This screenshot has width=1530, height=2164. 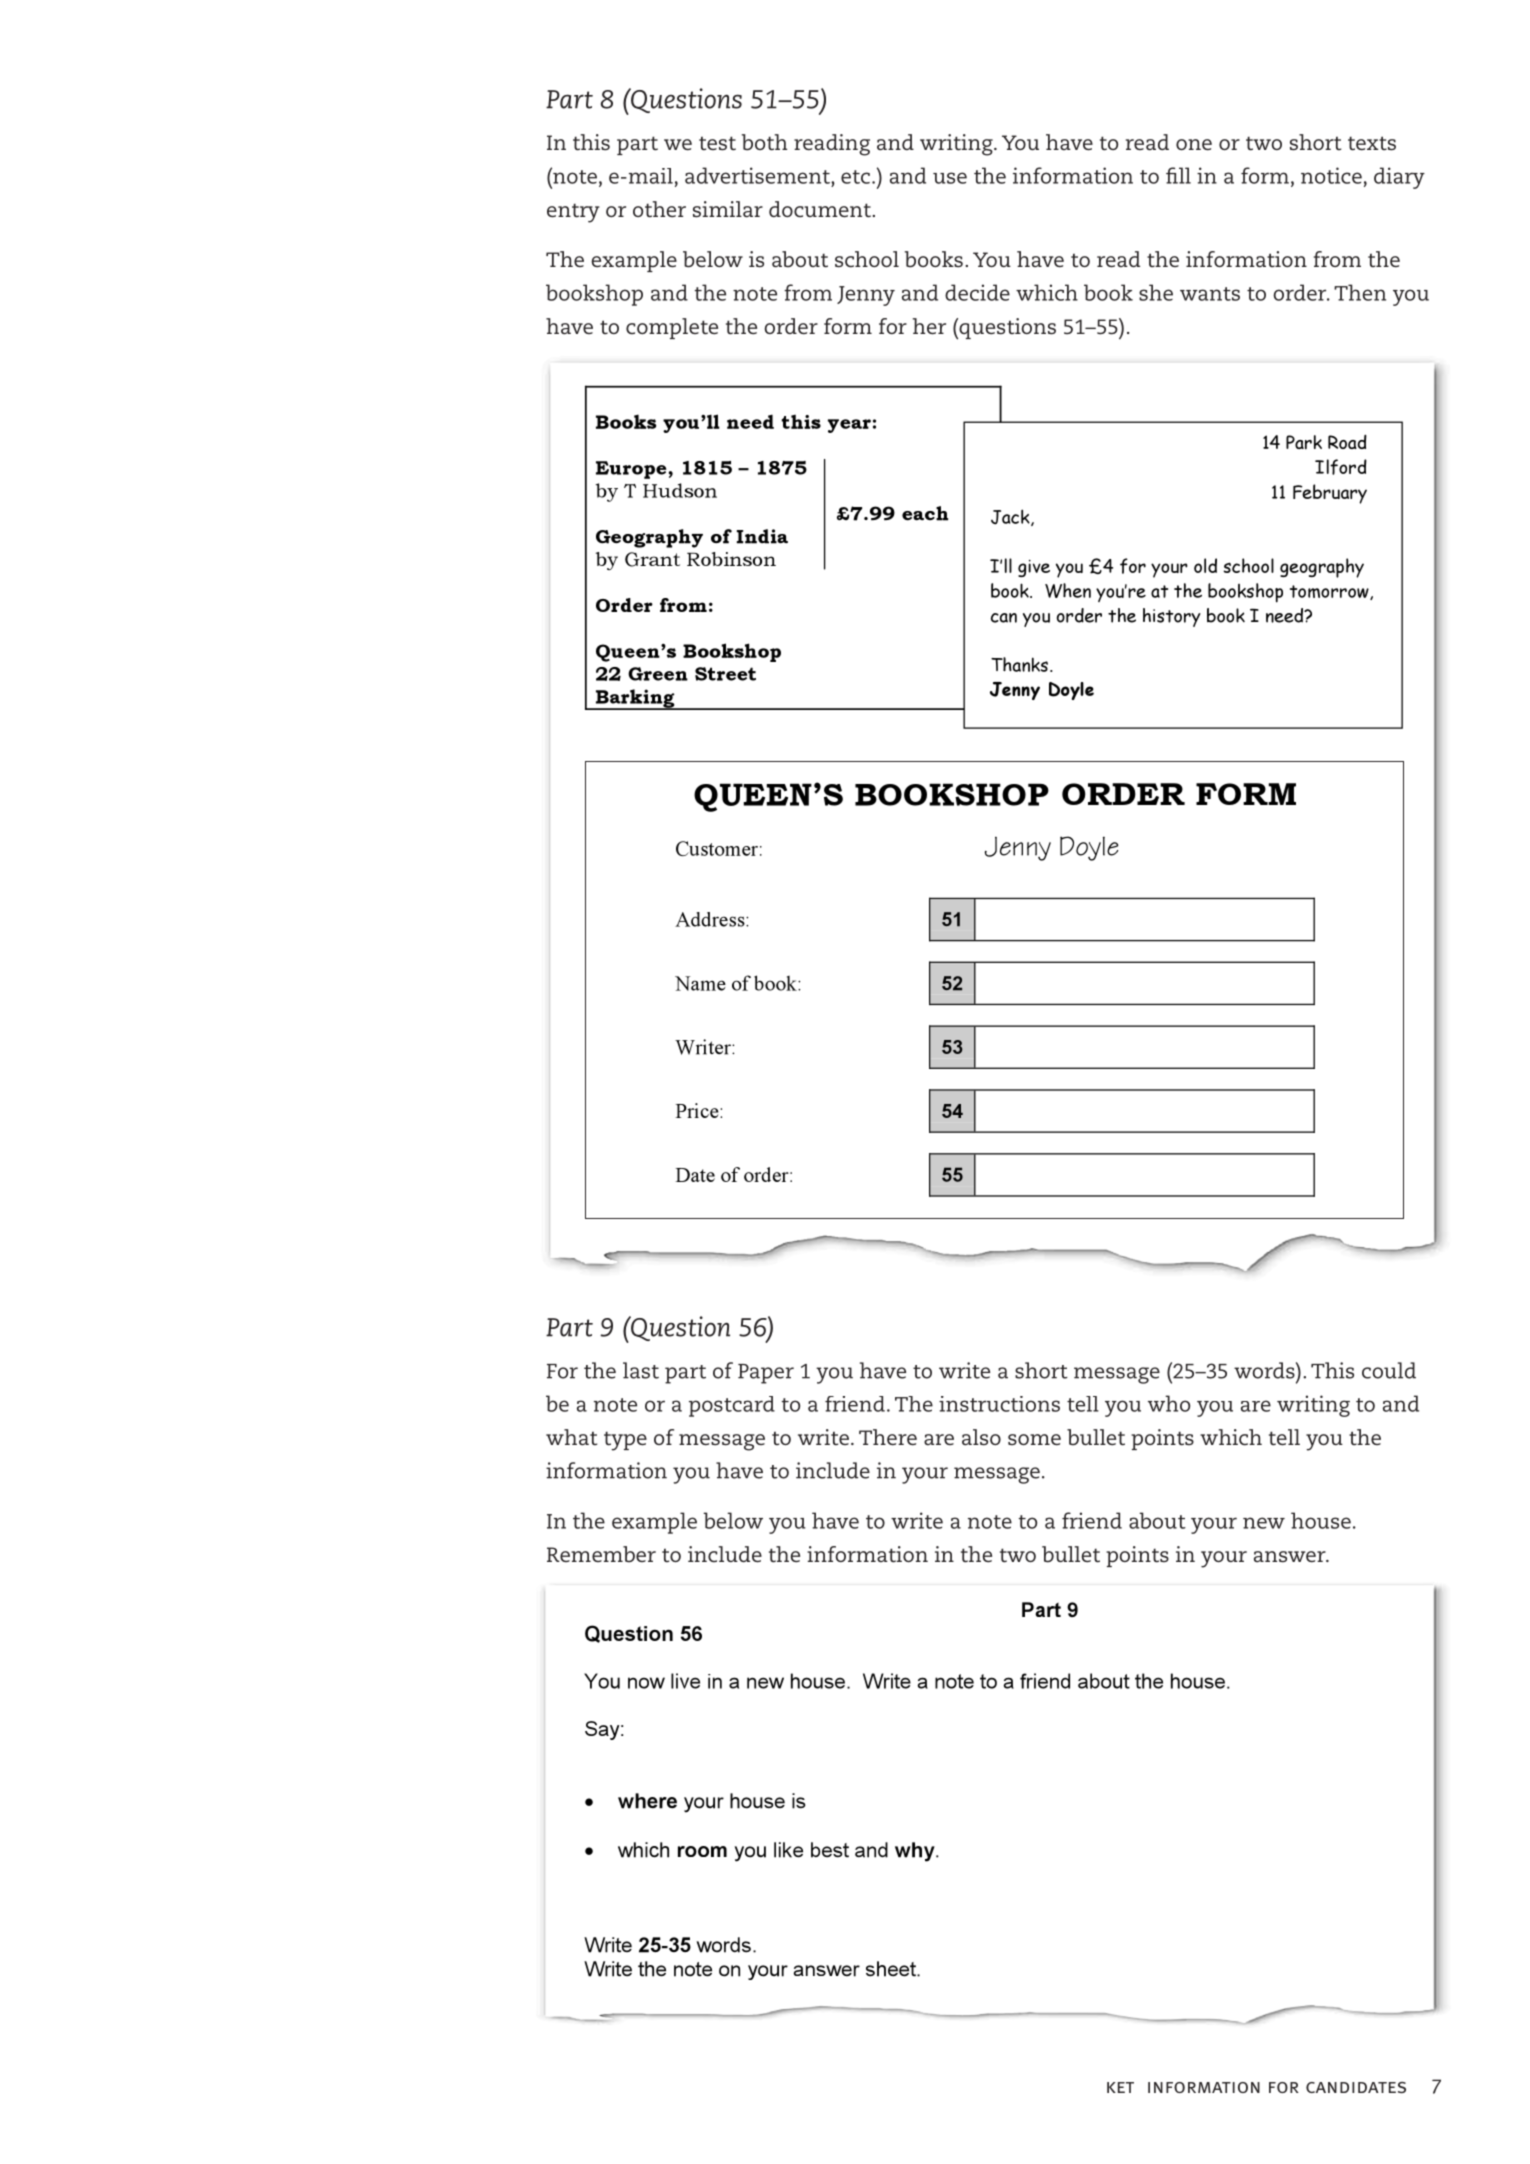 I want to click on notice, so click(x=1331, y=175).
